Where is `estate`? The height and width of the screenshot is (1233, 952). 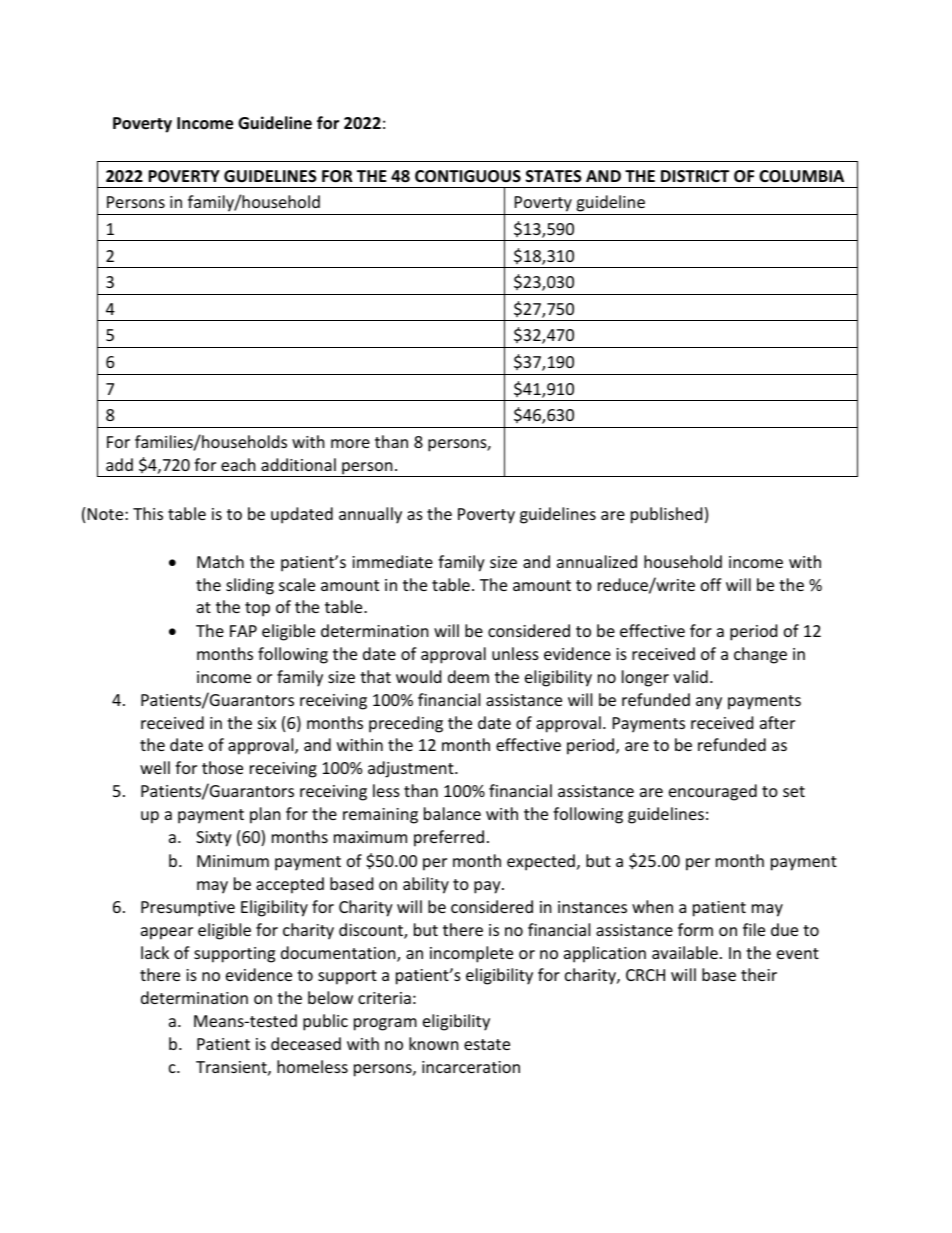
estate is located at coordinates (487, 1044).
